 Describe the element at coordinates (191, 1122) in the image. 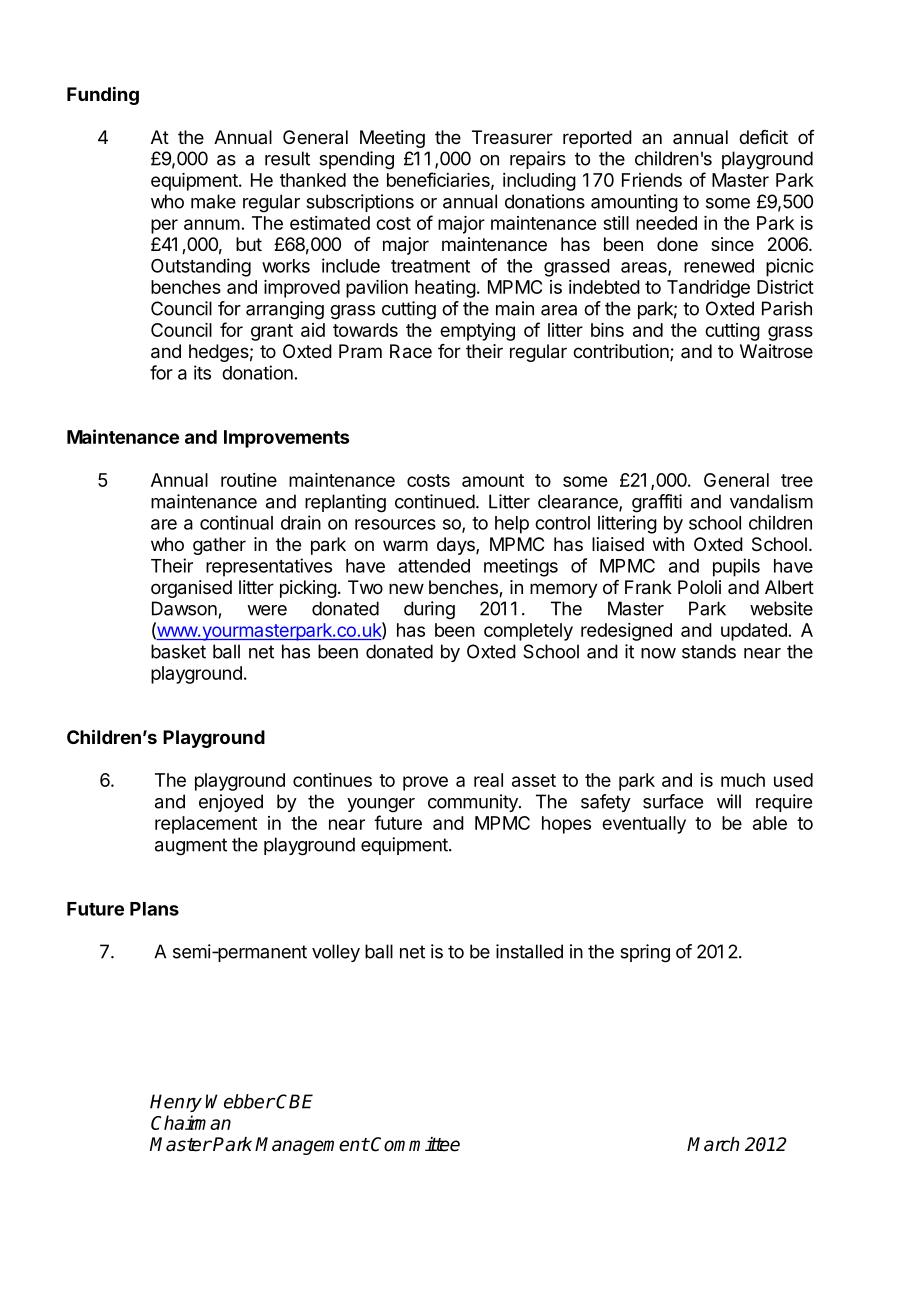

I see `Chairman` at that location.
